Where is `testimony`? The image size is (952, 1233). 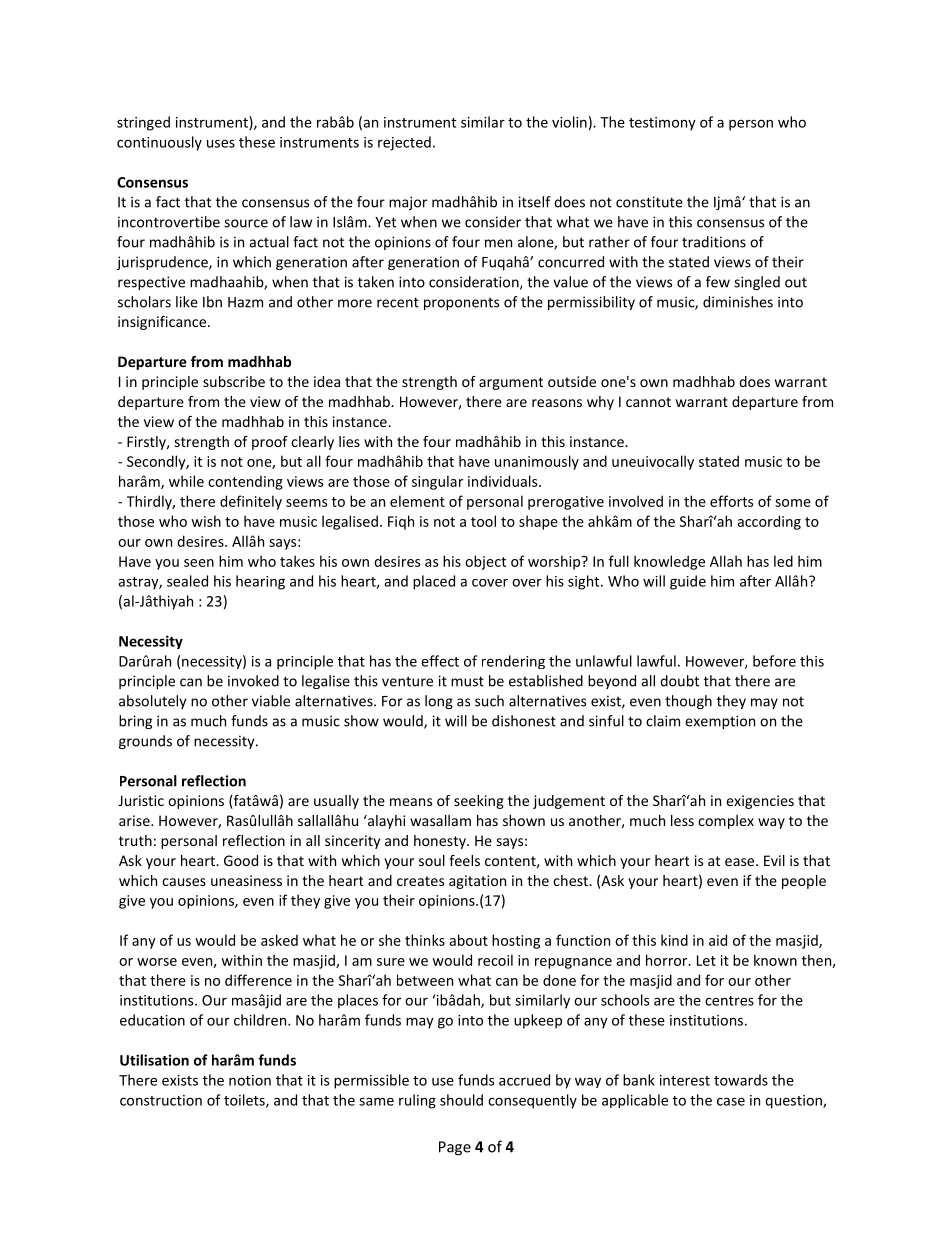
testimony is located at coordinates (662, 124).
